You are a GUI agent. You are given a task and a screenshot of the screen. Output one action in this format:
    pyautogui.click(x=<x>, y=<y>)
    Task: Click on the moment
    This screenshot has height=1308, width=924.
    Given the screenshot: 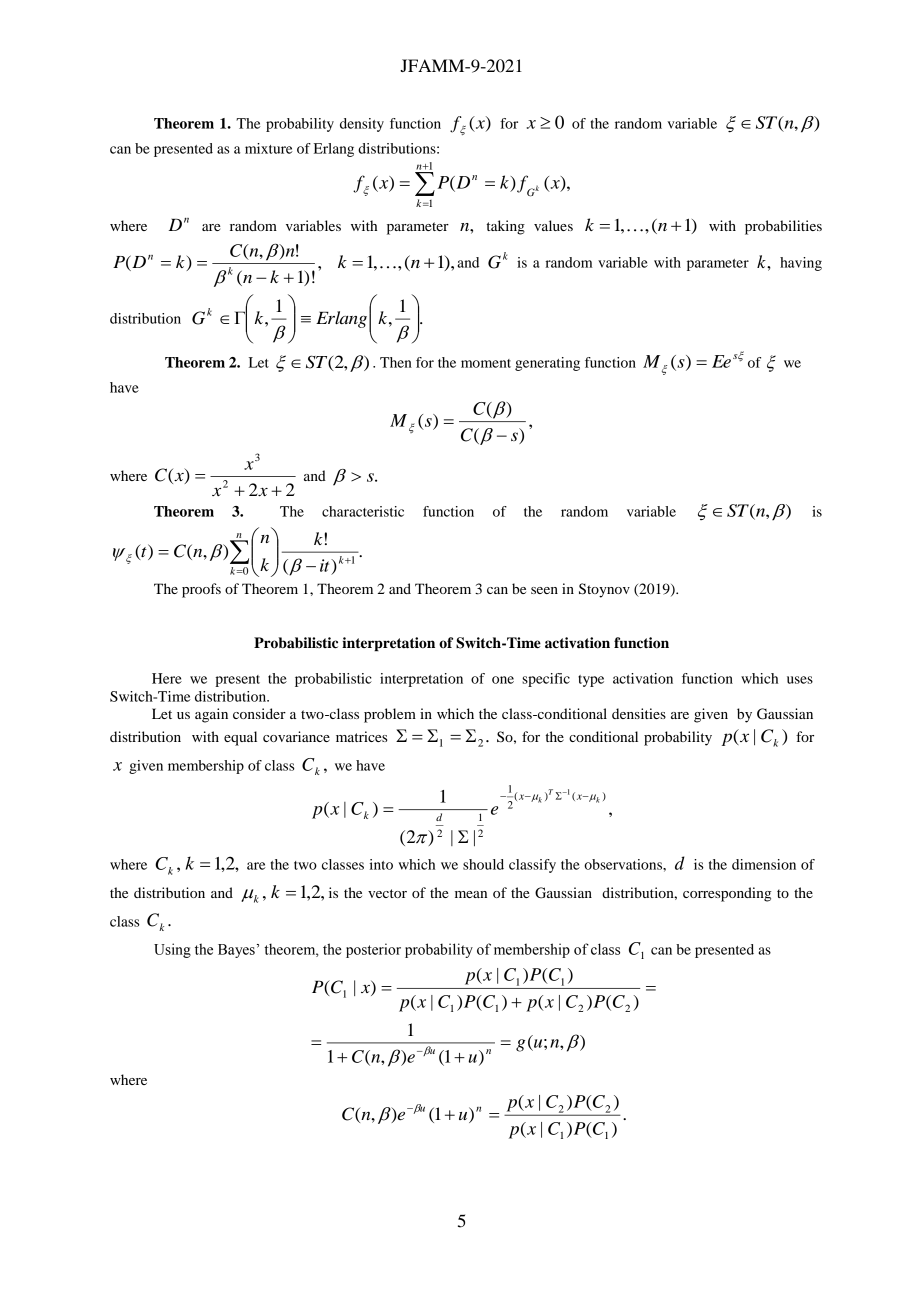 What is the action you would take?
    pyautogui.click(x=486, y=363)
